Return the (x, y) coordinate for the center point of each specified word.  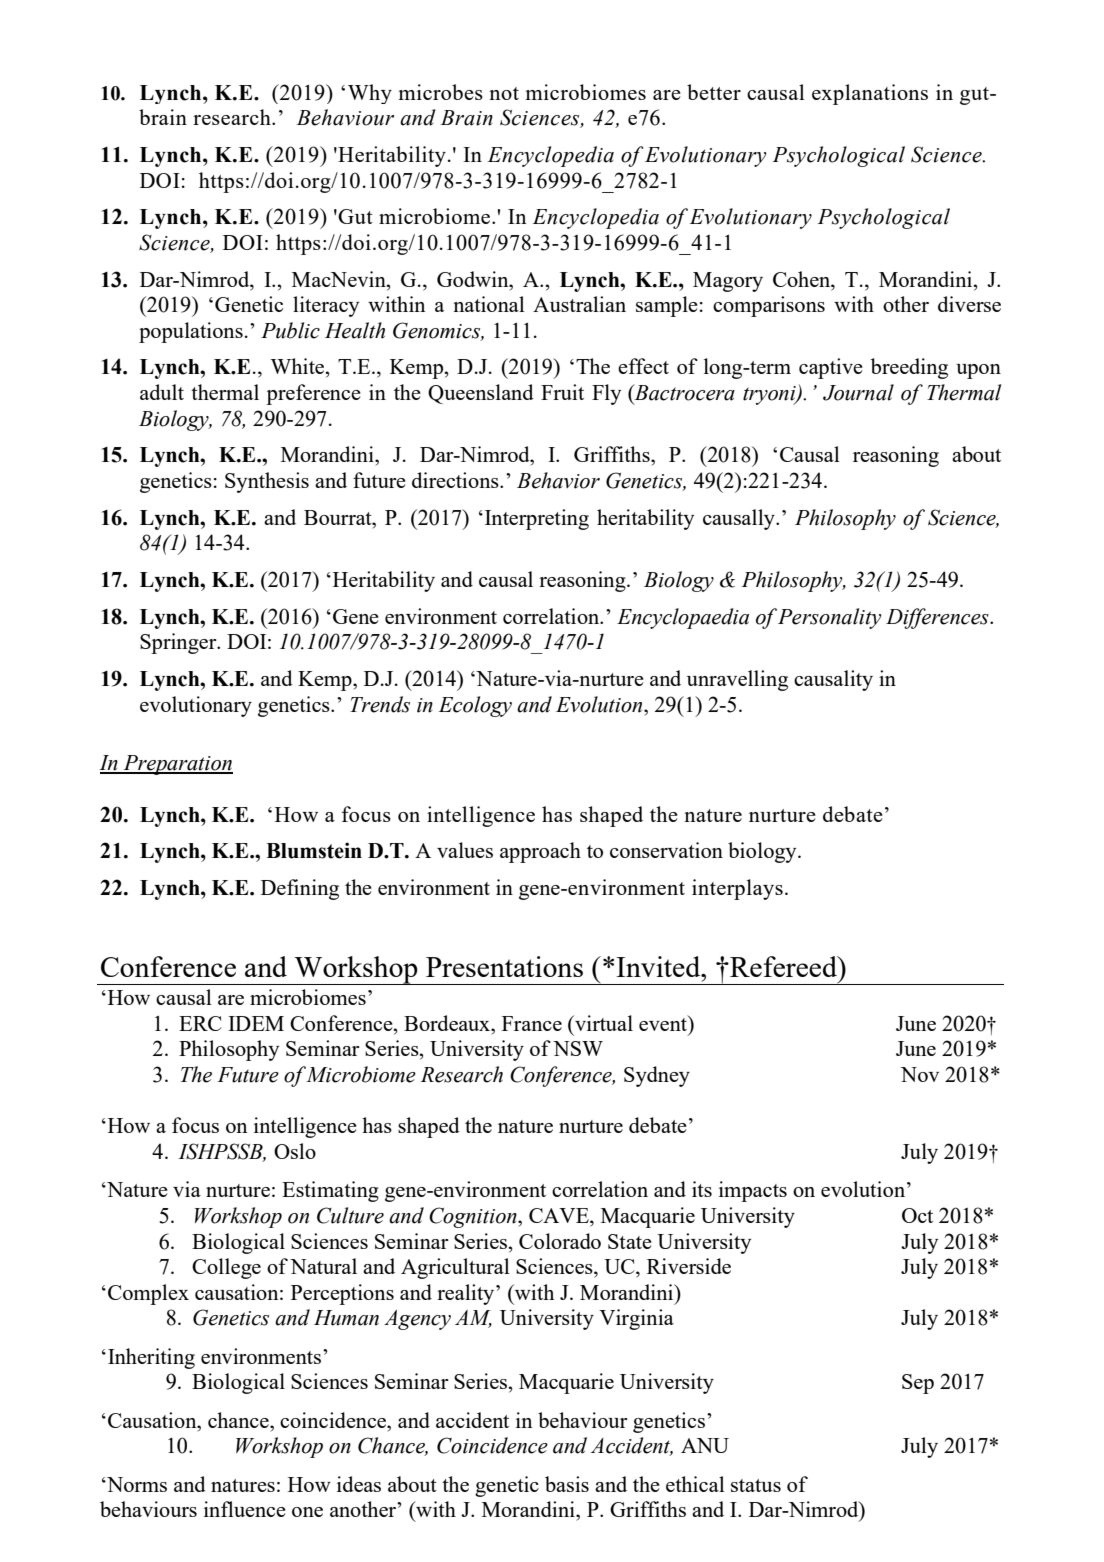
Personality (830, 618)
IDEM (256, 1023)
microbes (440, 92)
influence (245, 1509)
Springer (179, 643)
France (532, 1023)
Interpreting (537, 519)
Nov (920, 1074)
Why (370, 94)
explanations (870, 94)
